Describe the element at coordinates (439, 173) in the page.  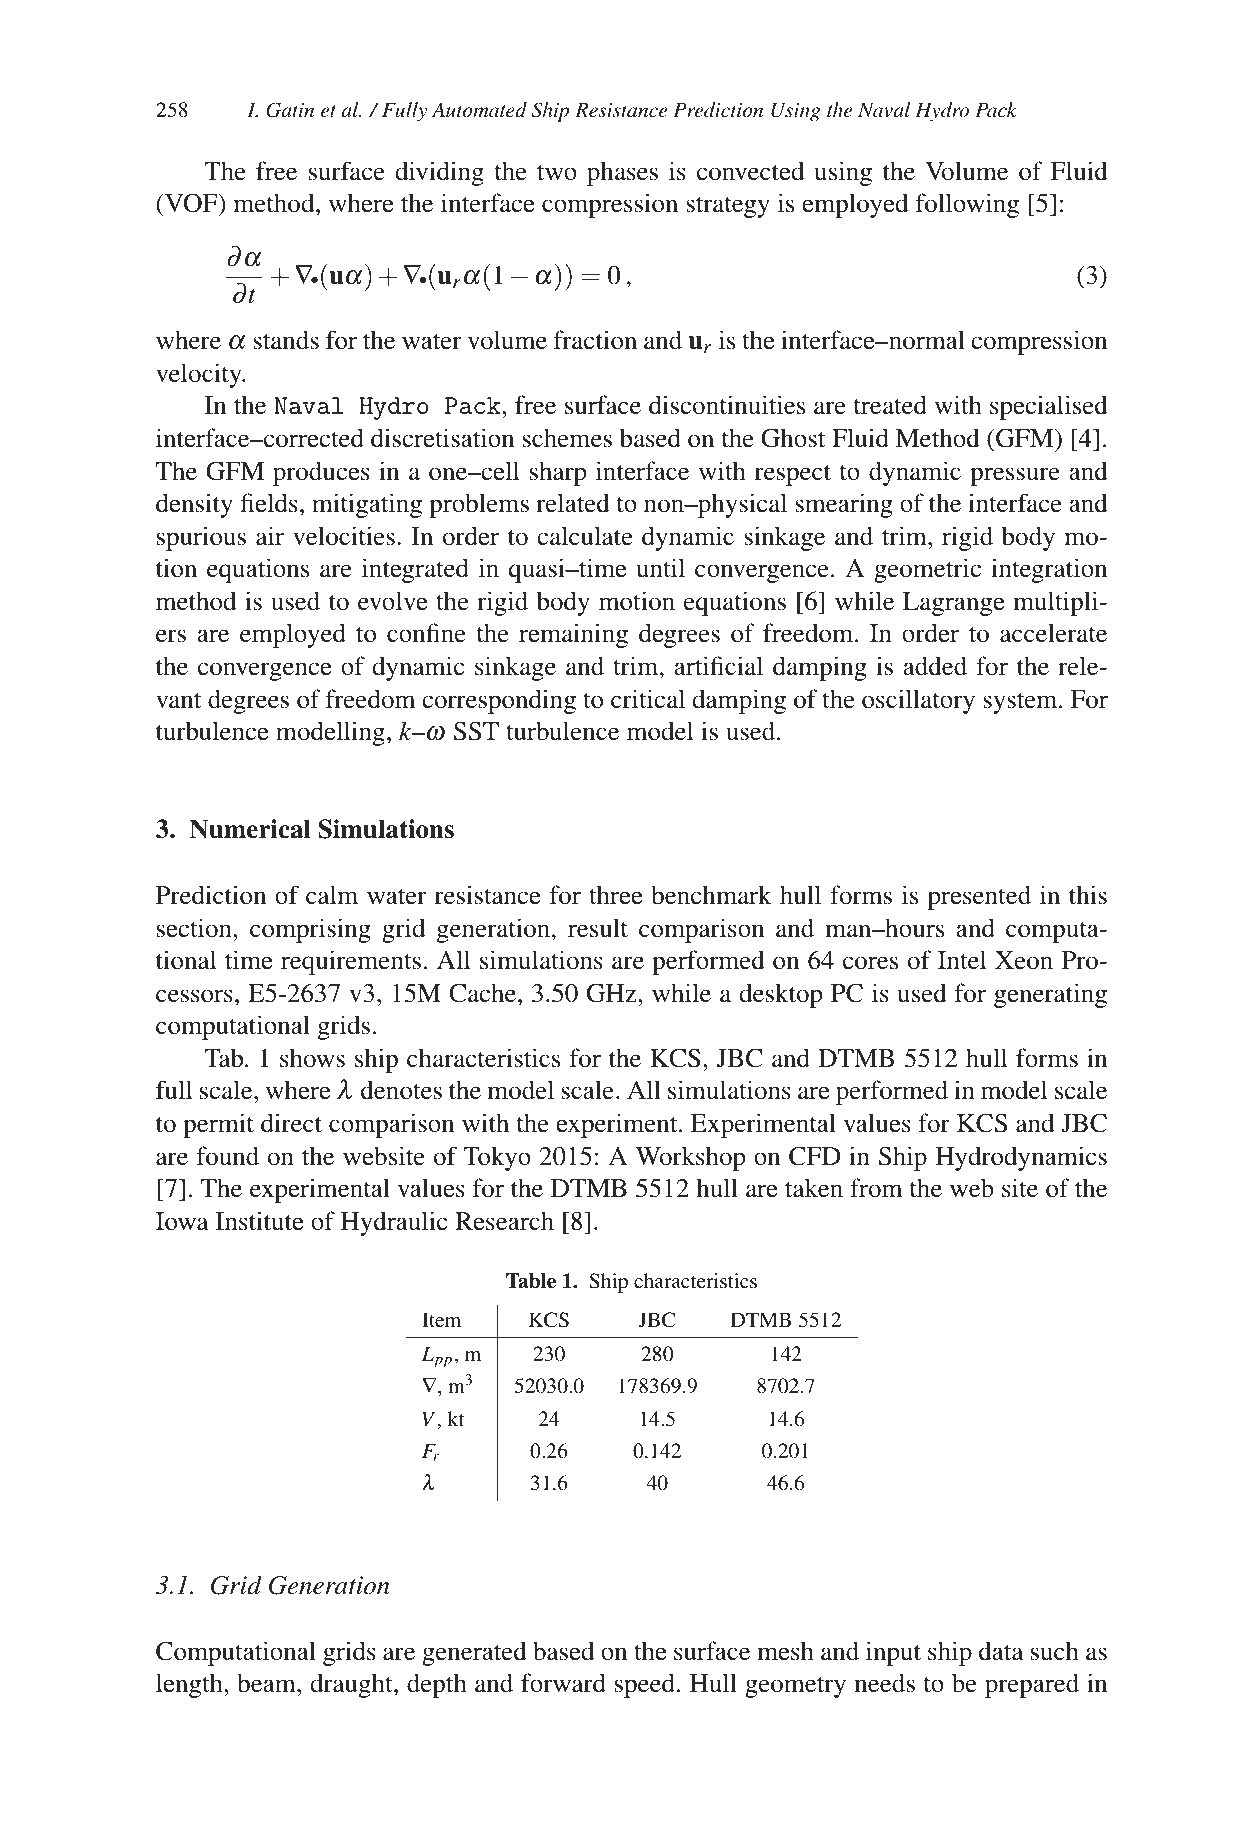
I see `dividing` at that location.
